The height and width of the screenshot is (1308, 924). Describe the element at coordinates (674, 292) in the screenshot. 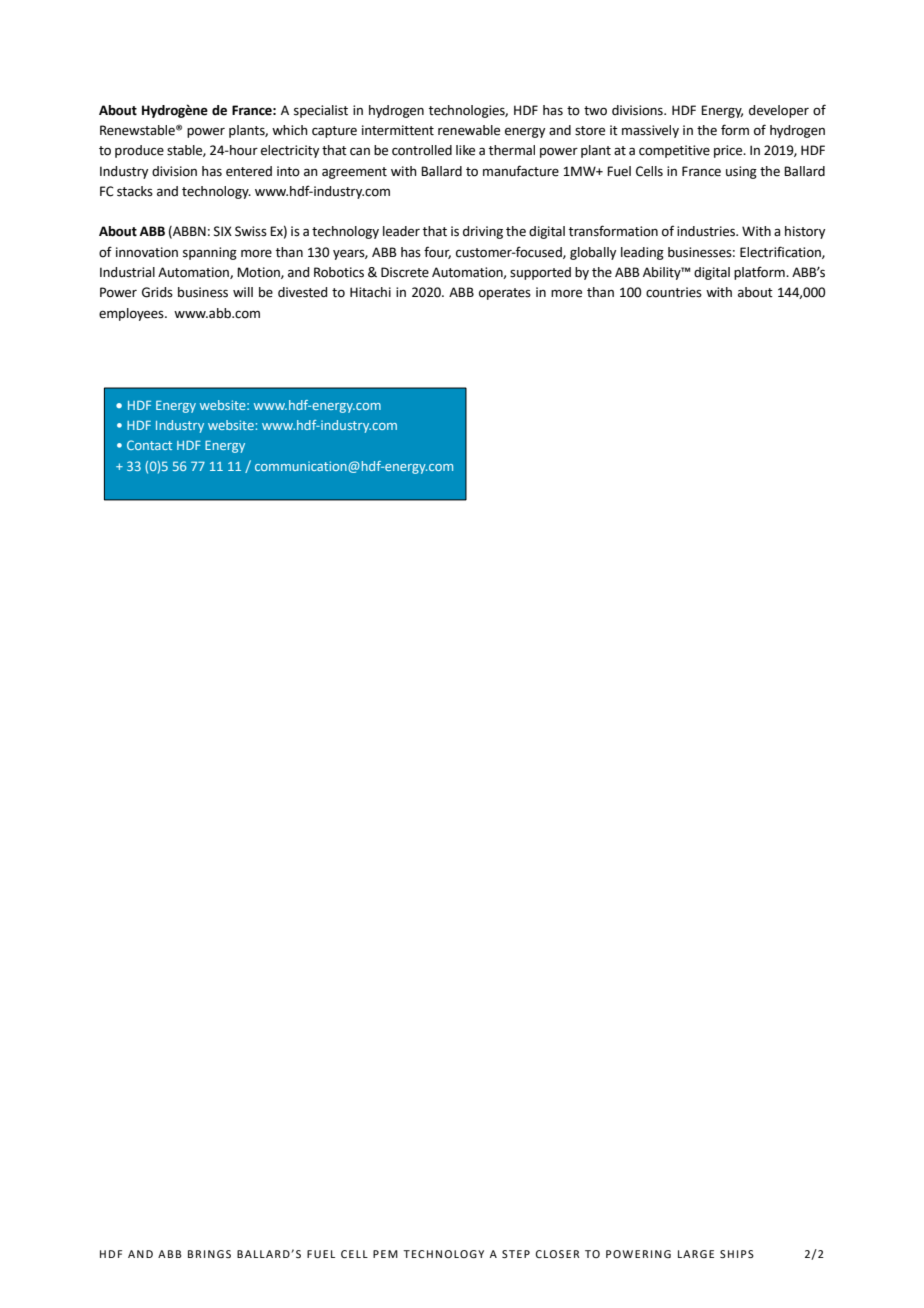

I see `countries` at that location.
